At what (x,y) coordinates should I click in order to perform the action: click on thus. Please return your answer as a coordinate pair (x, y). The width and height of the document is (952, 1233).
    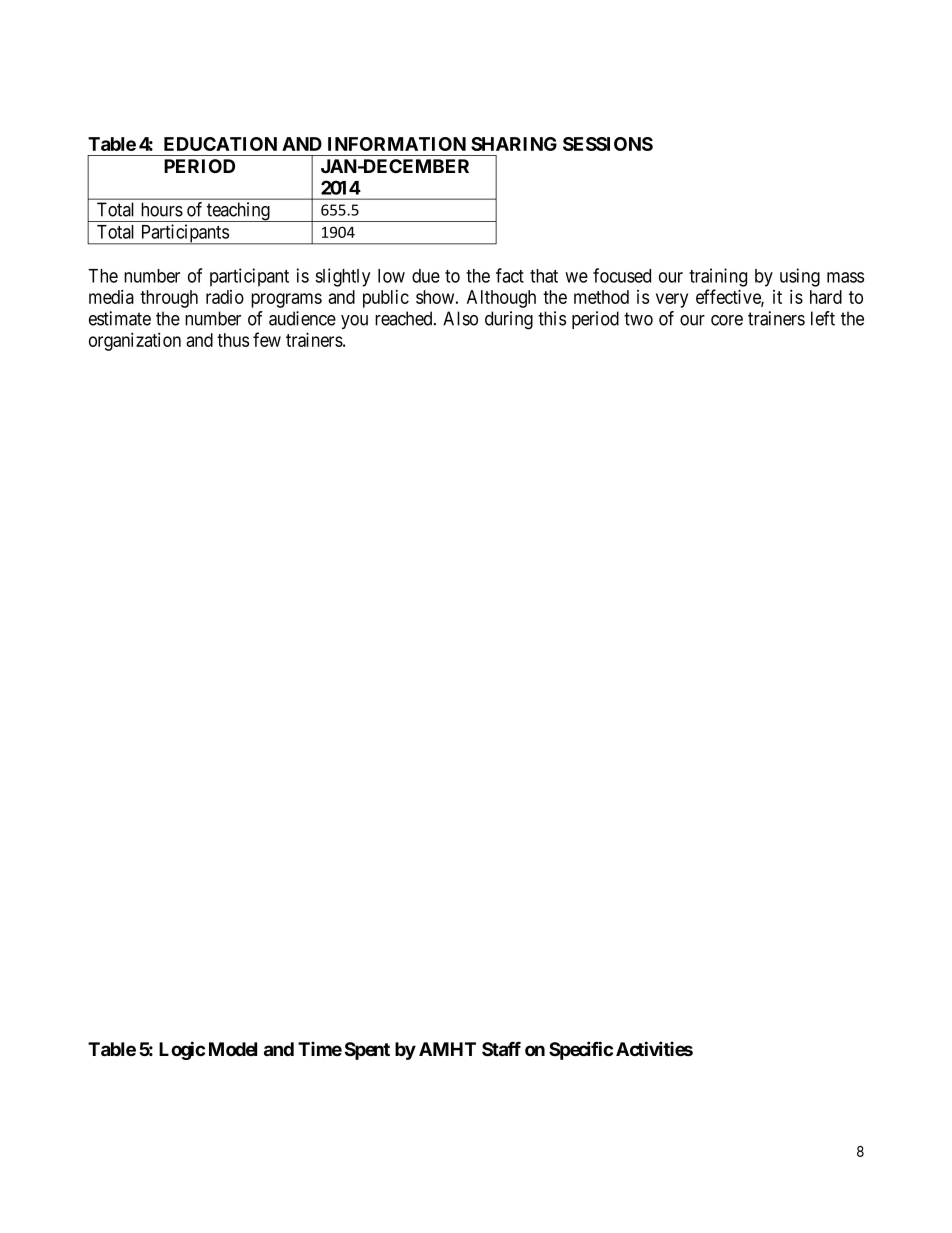
    Looking at the image, I should click on (233, 340).
